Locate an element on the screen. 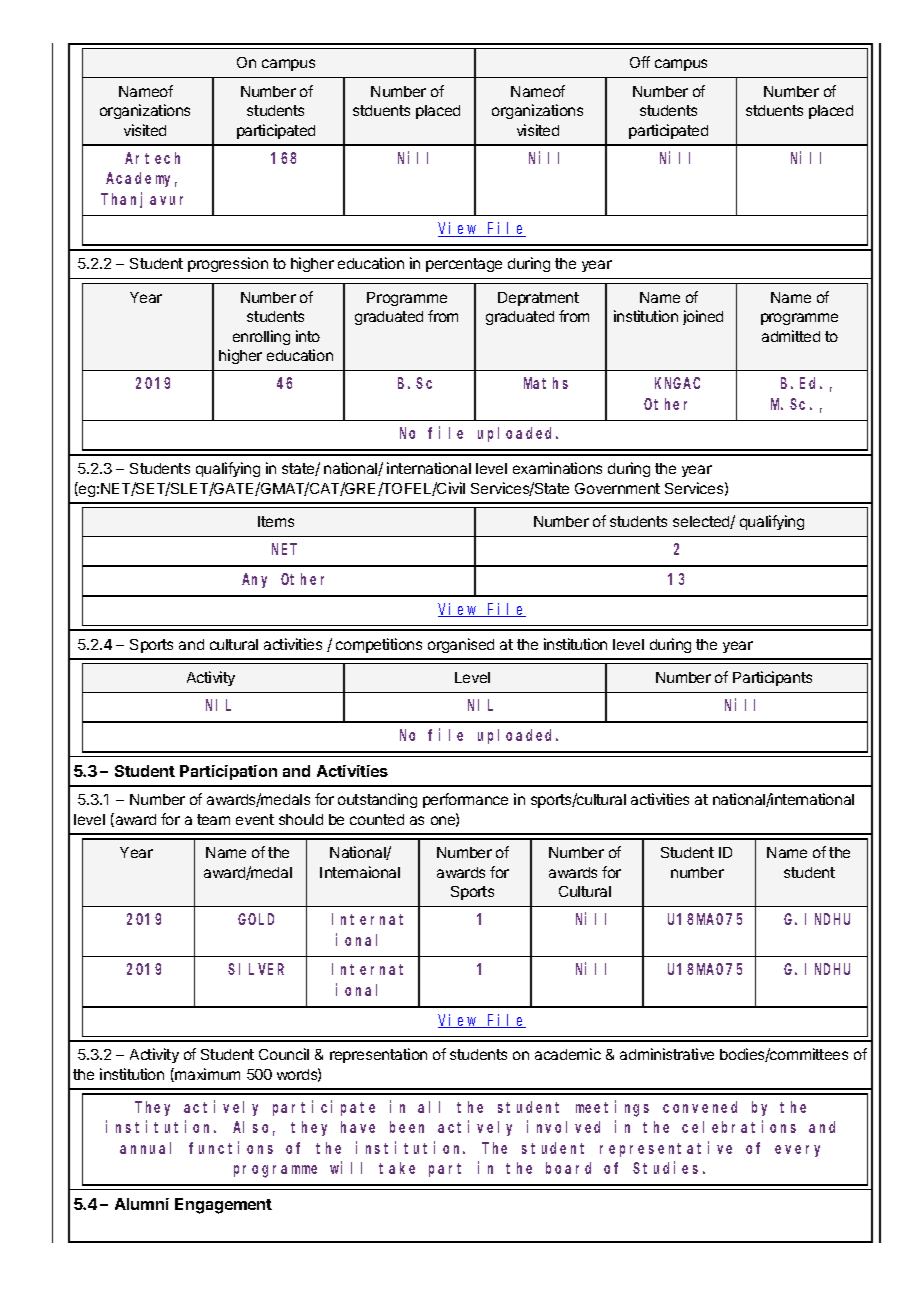  Academy is located at coordinates (141, 179).
